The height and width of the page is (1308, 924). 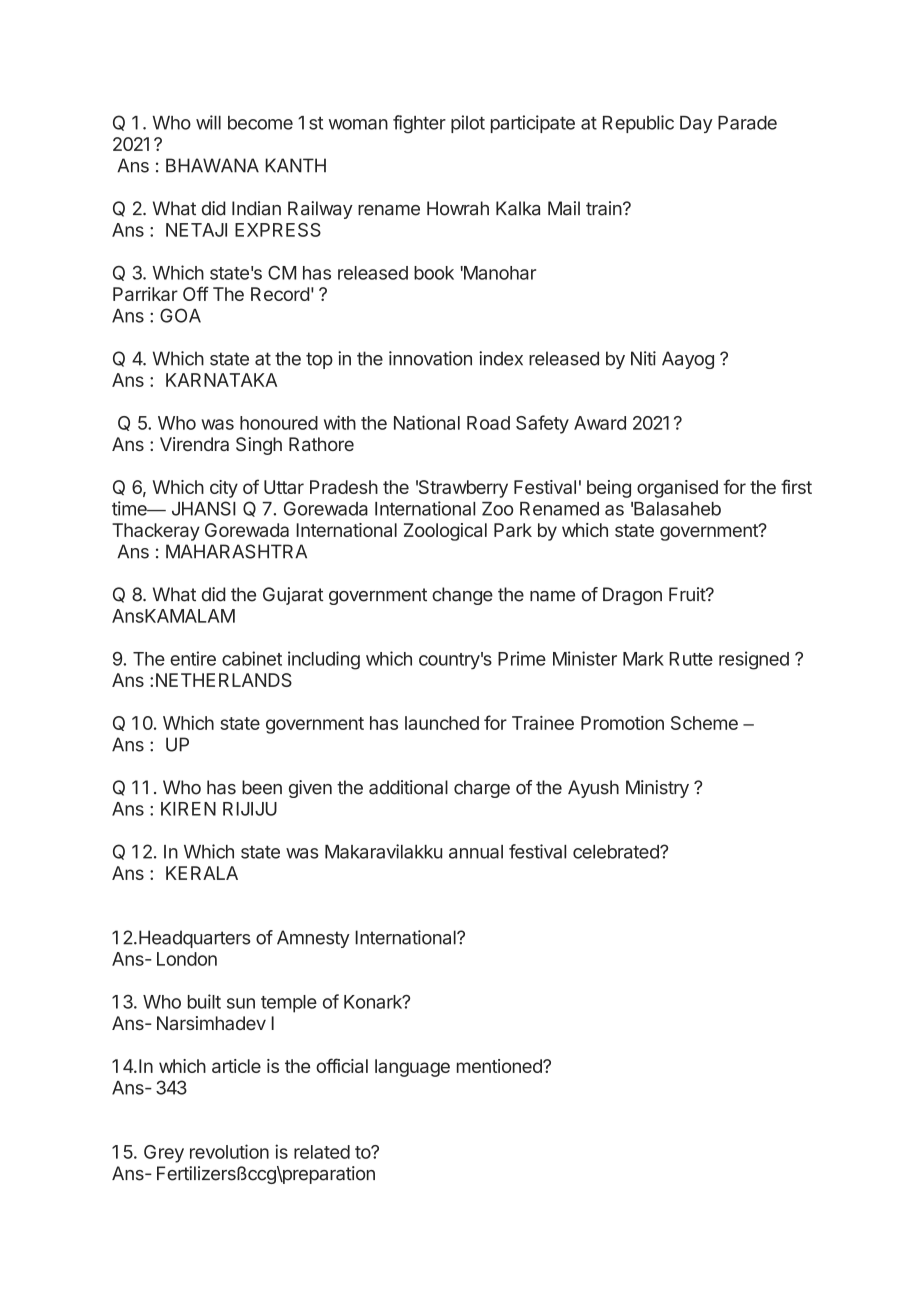 I want to click on revolution, so click(x=229, y=1151).
